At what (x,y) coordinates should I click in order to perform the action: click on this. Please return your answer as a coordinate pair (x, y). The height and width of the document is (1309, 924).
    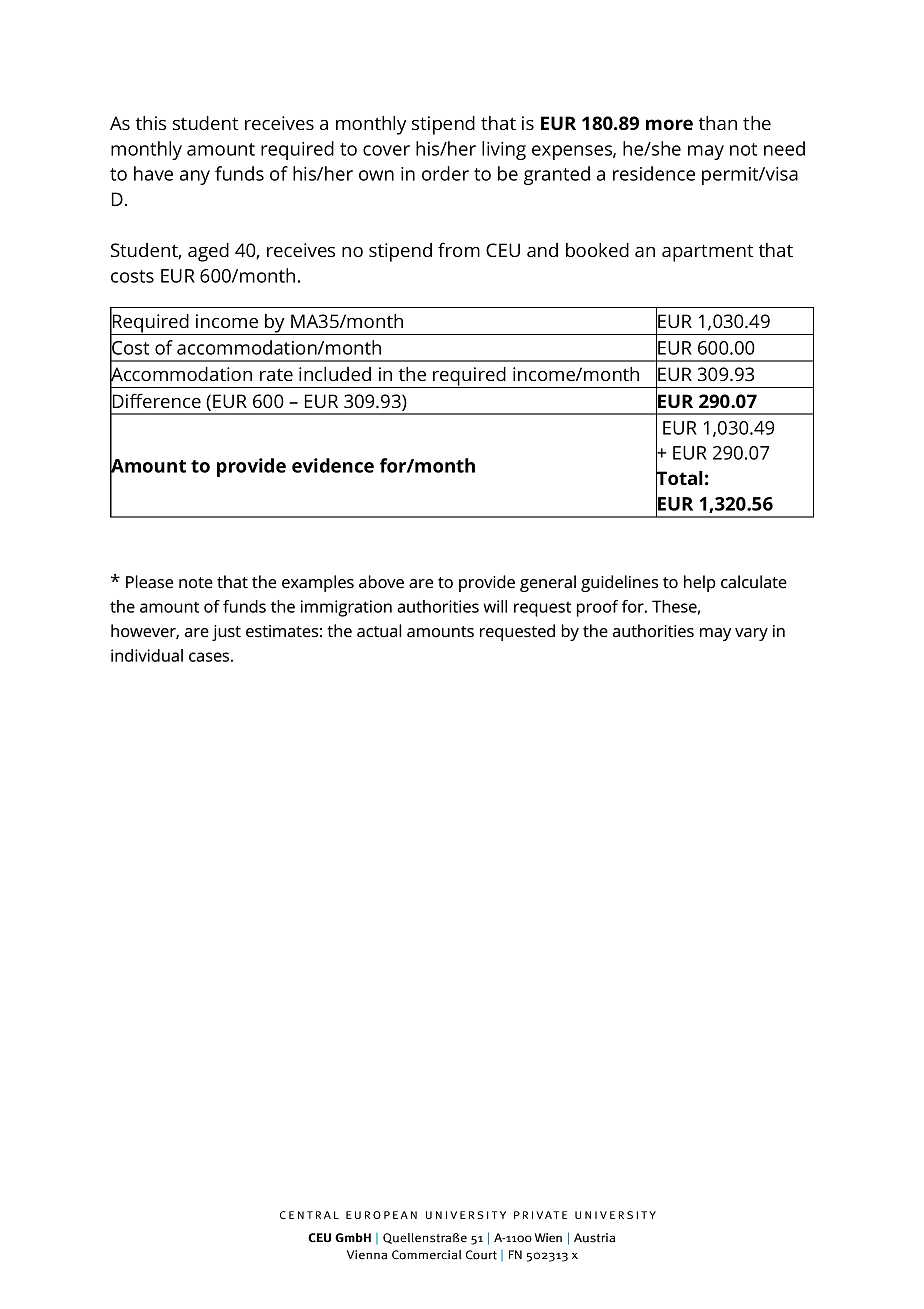
    Looking at the image, I should click on (151, 123).
